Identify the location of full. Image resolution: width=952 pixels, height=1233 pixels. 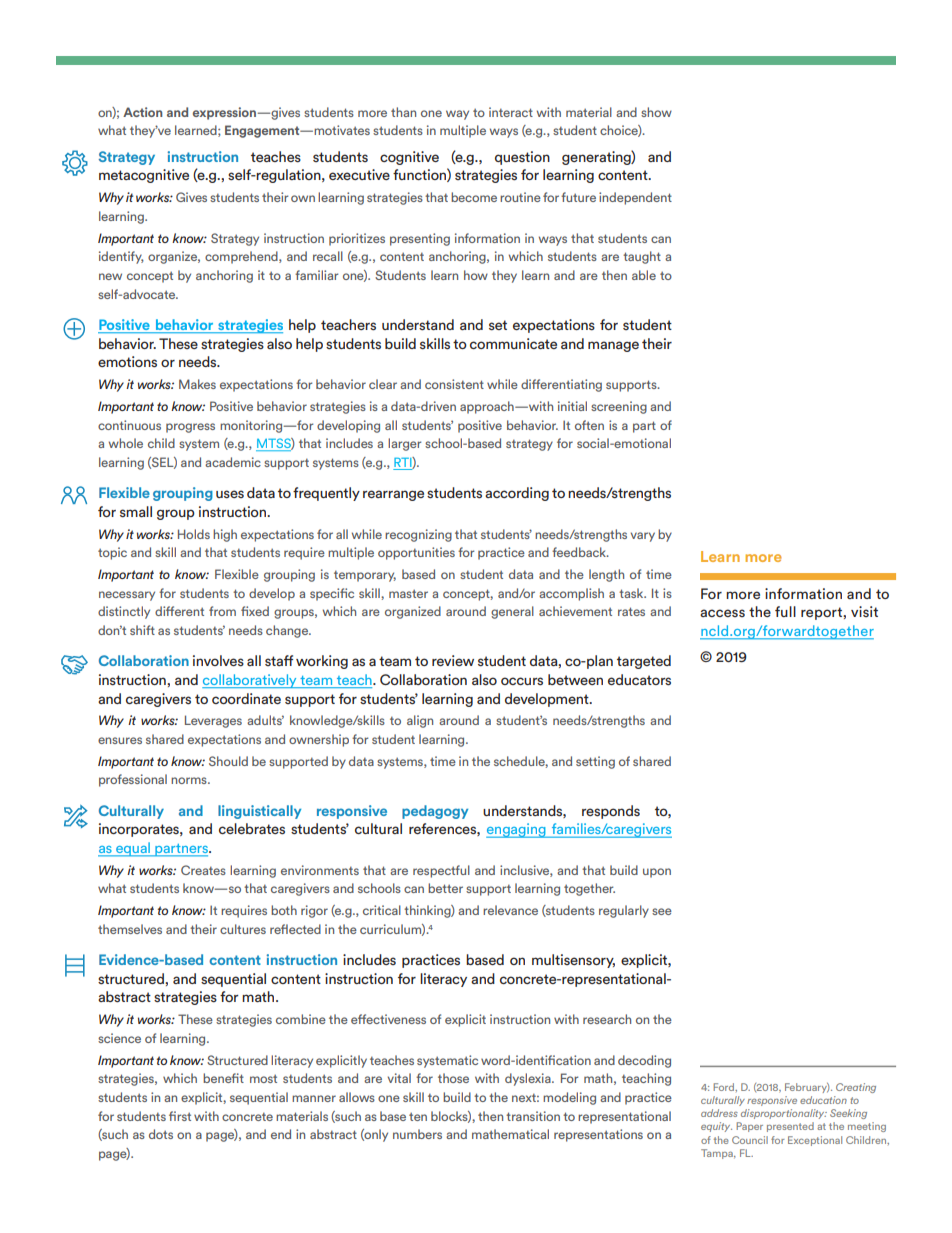
(785, 611).
